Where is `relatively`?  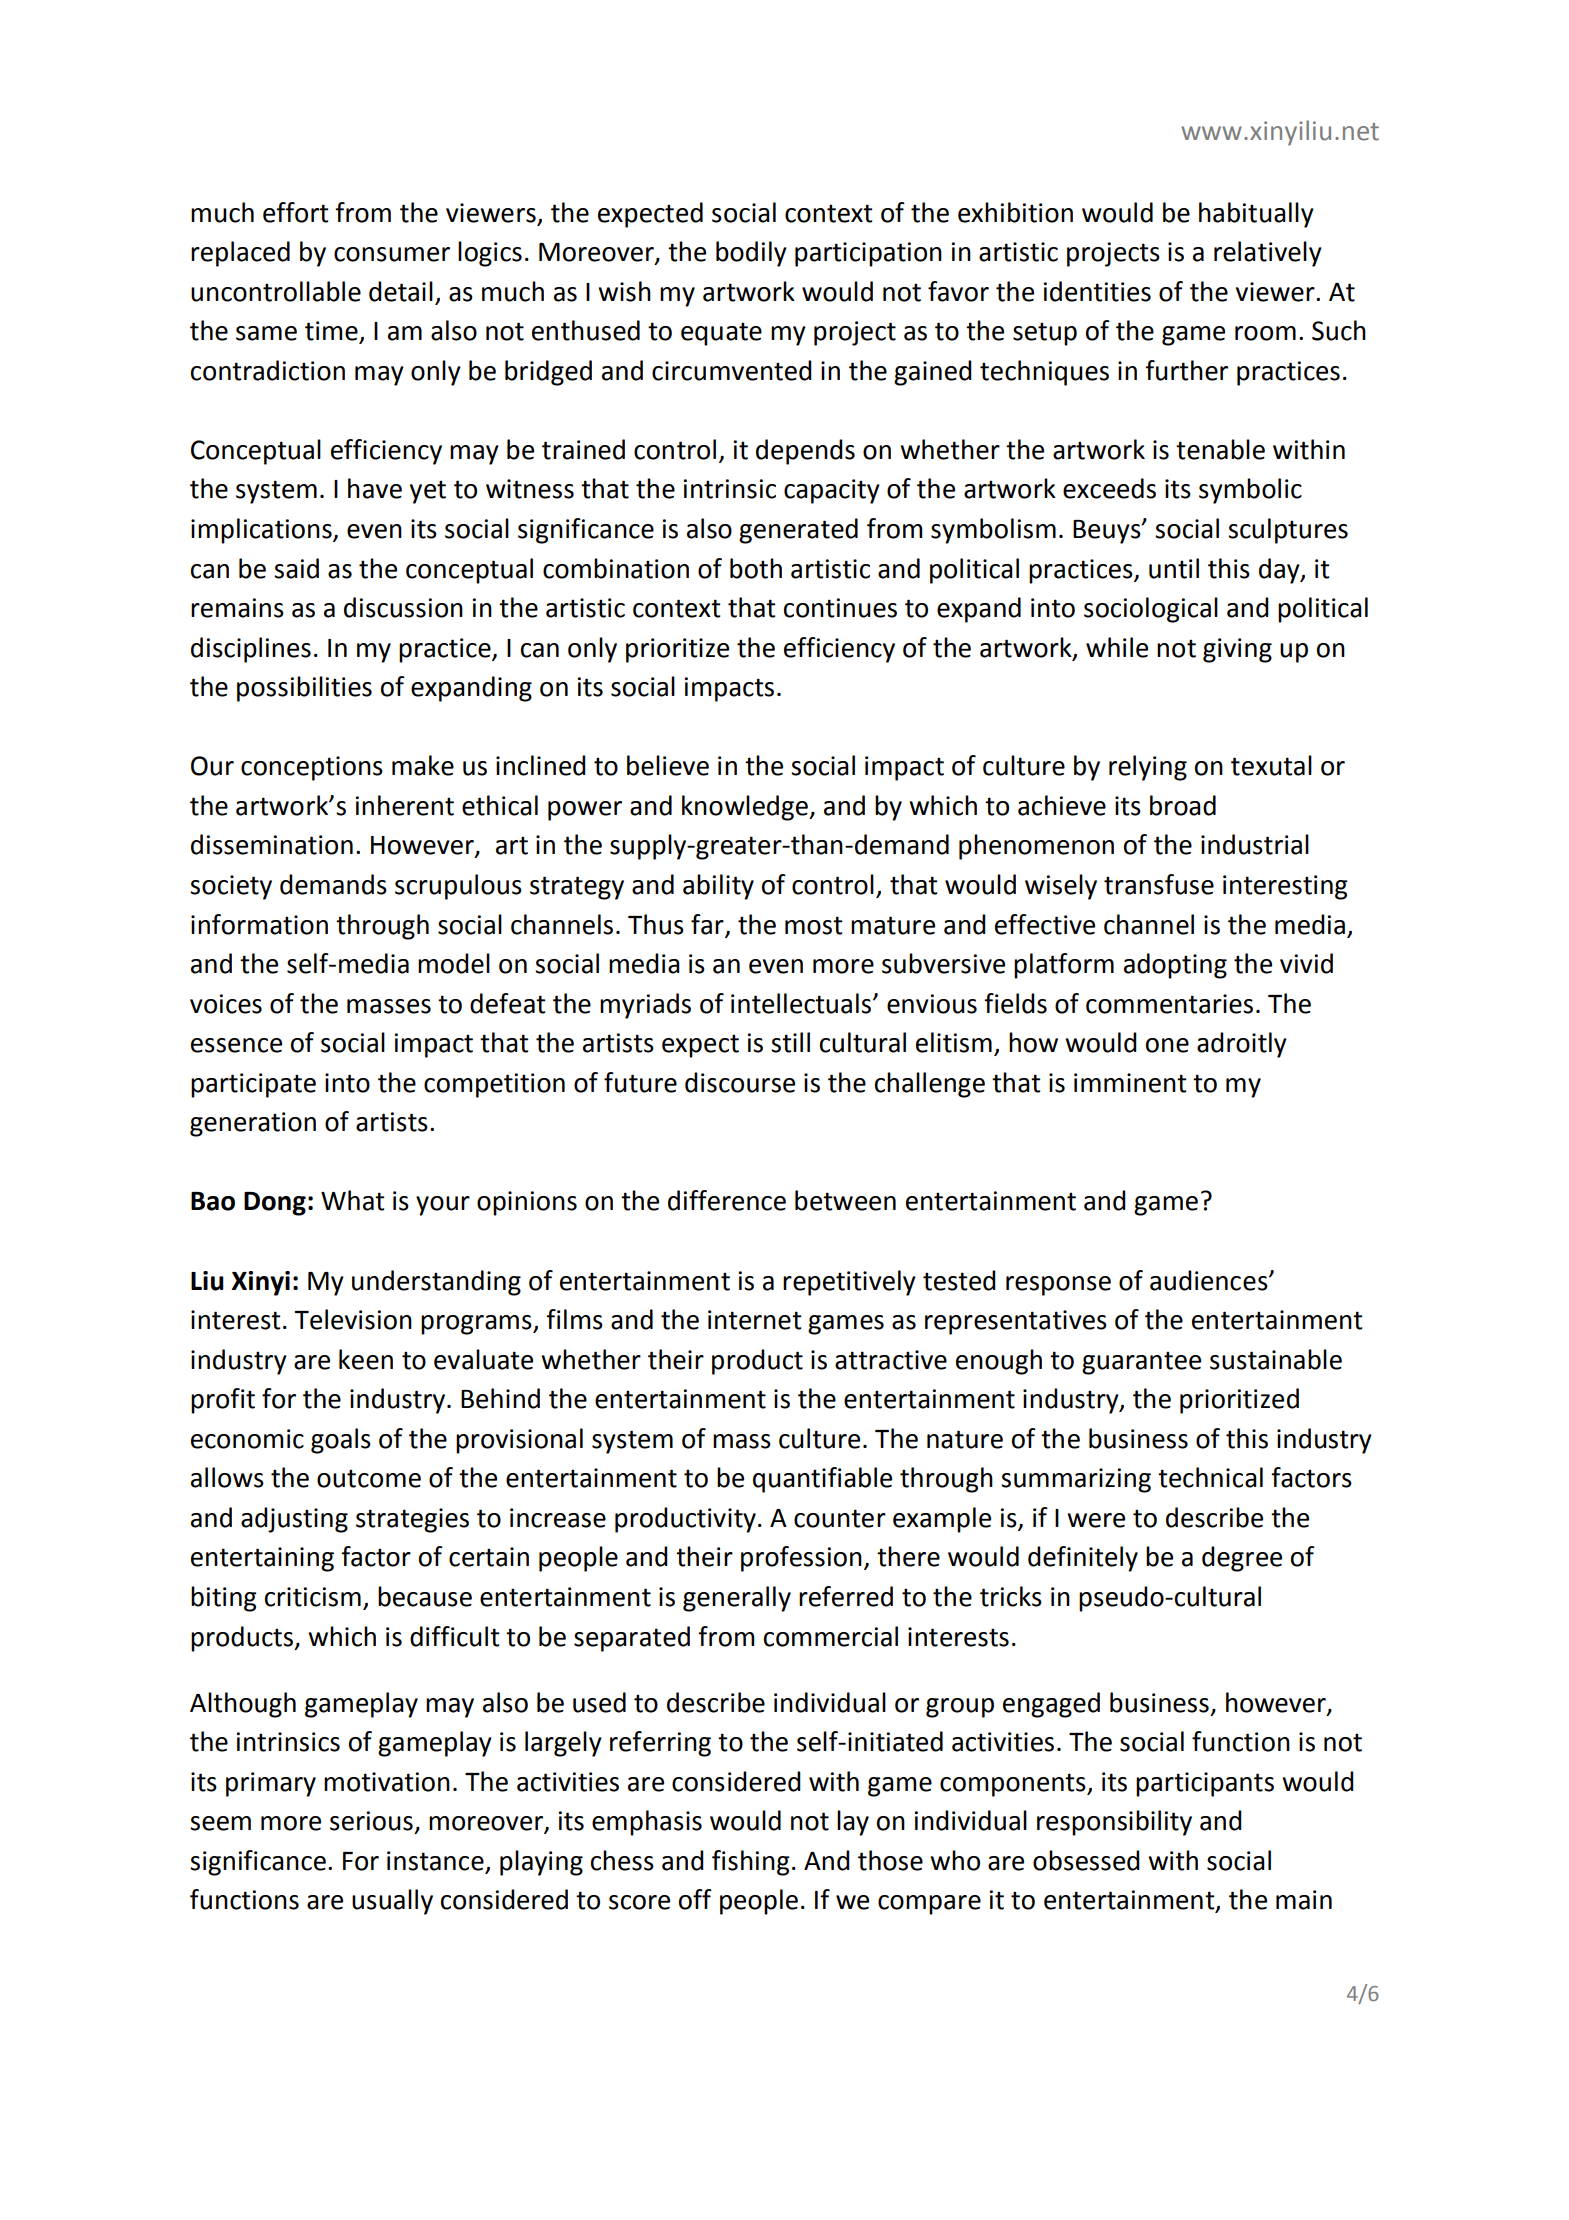 relatively is located at coordinates (1268, 254).
